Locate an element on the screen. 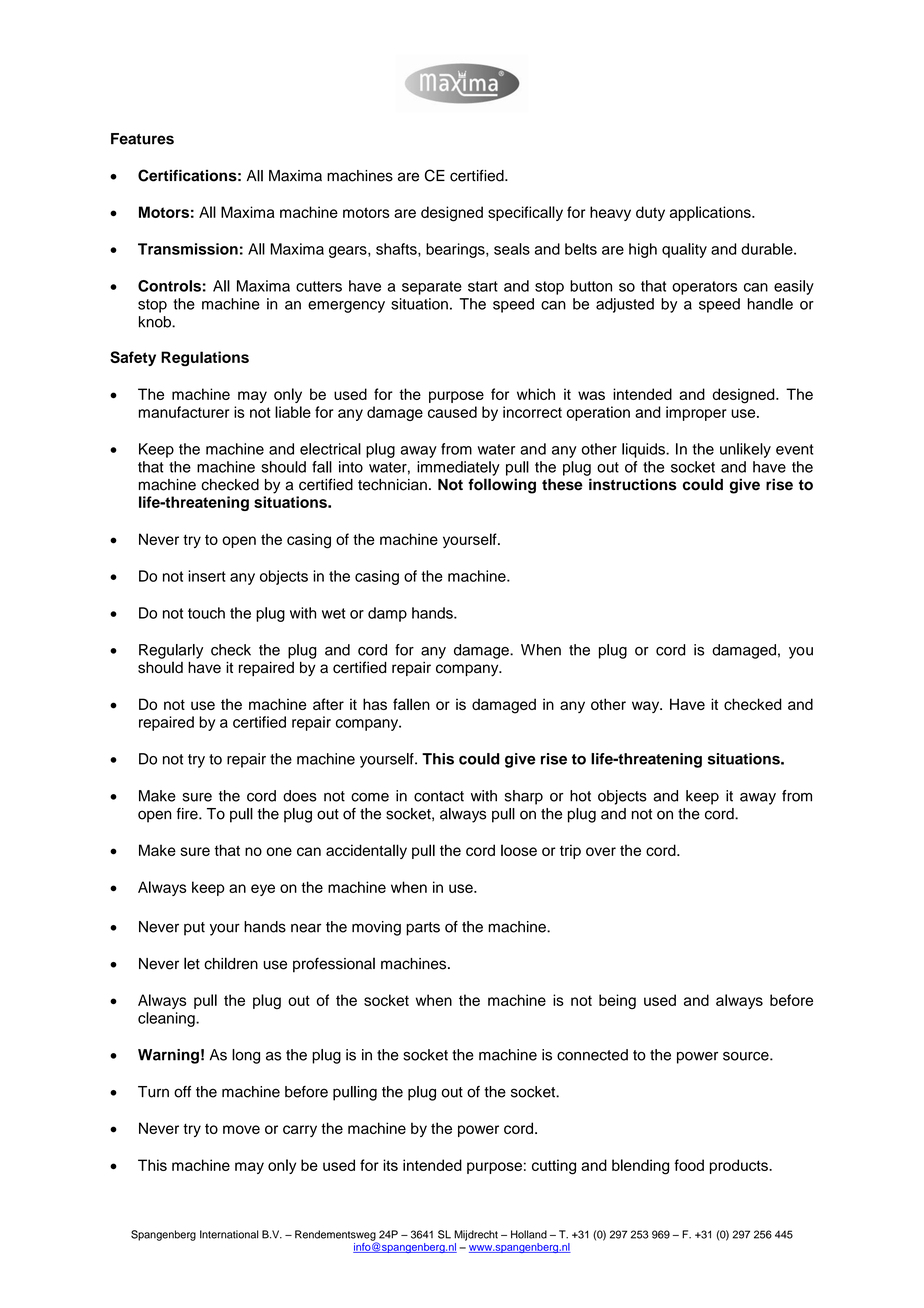 Image resolution: width=924 pixels, height=1308 pixels. Regulations is located at coordinates (205, 358).
